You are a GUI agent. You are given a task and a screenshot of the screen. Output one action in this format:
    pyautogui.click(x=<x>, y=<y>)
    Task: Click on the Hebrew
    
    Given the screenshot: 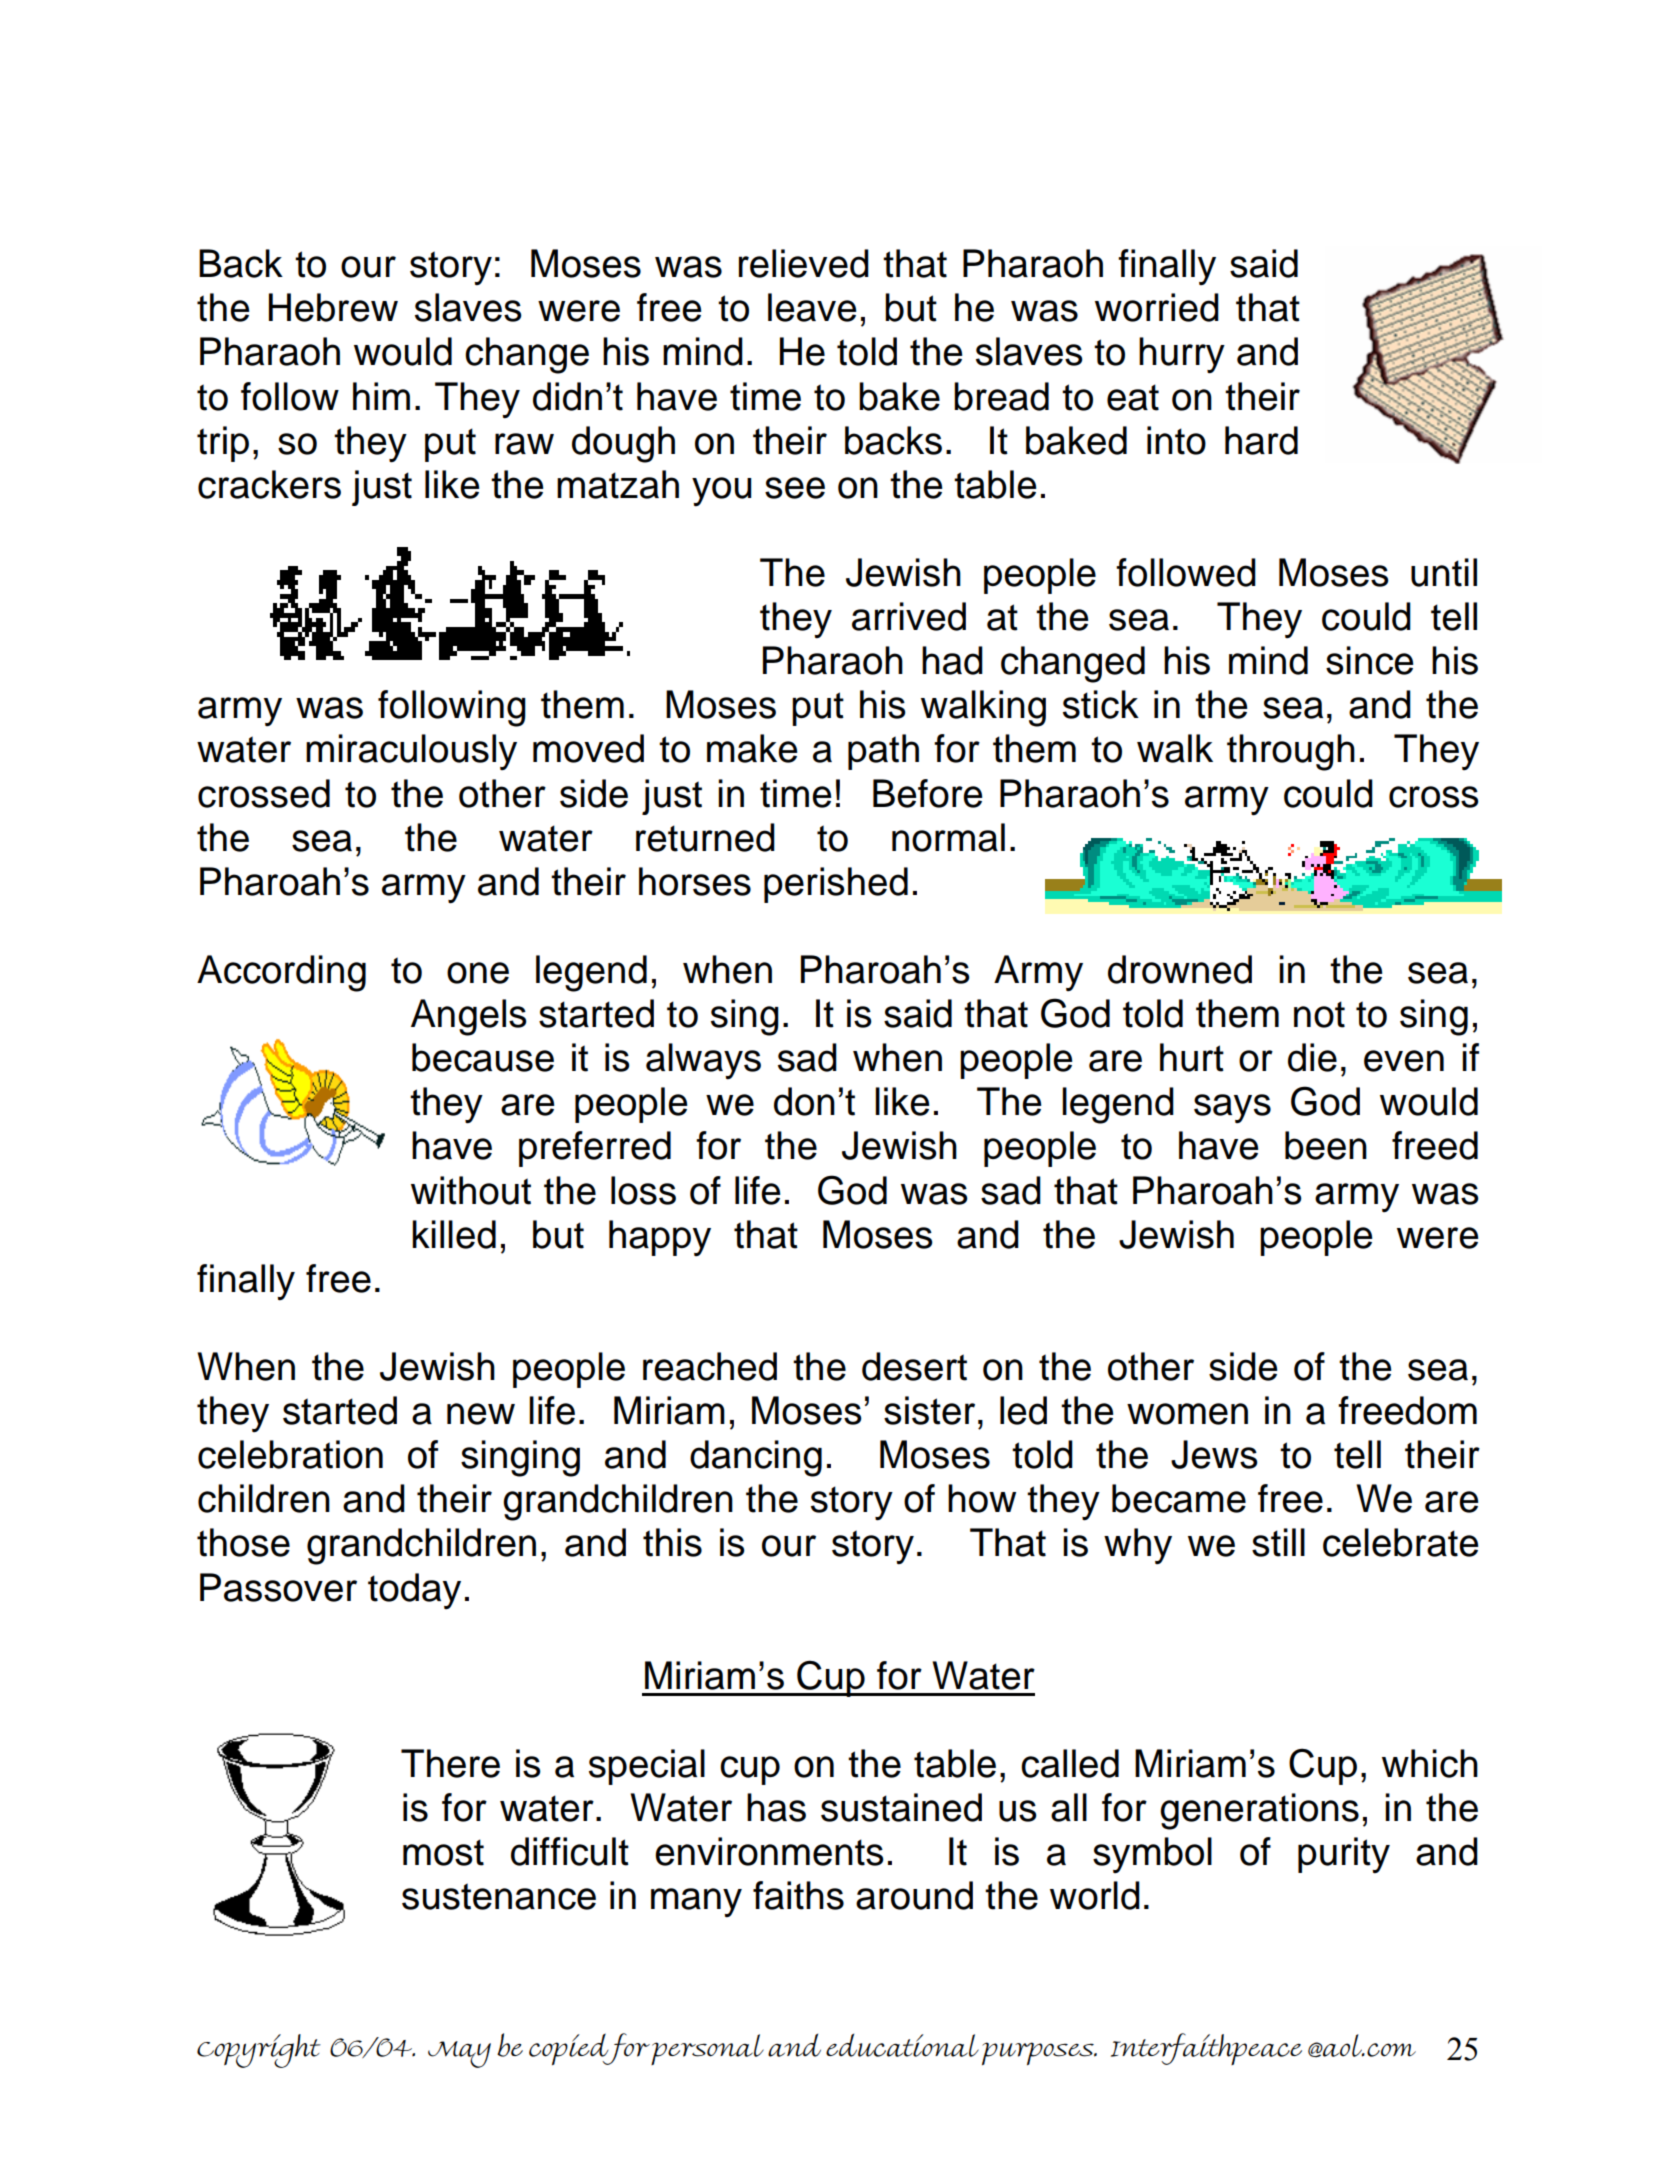 What is the action you would take?
    pyautogui.click(x=333, y=307)
